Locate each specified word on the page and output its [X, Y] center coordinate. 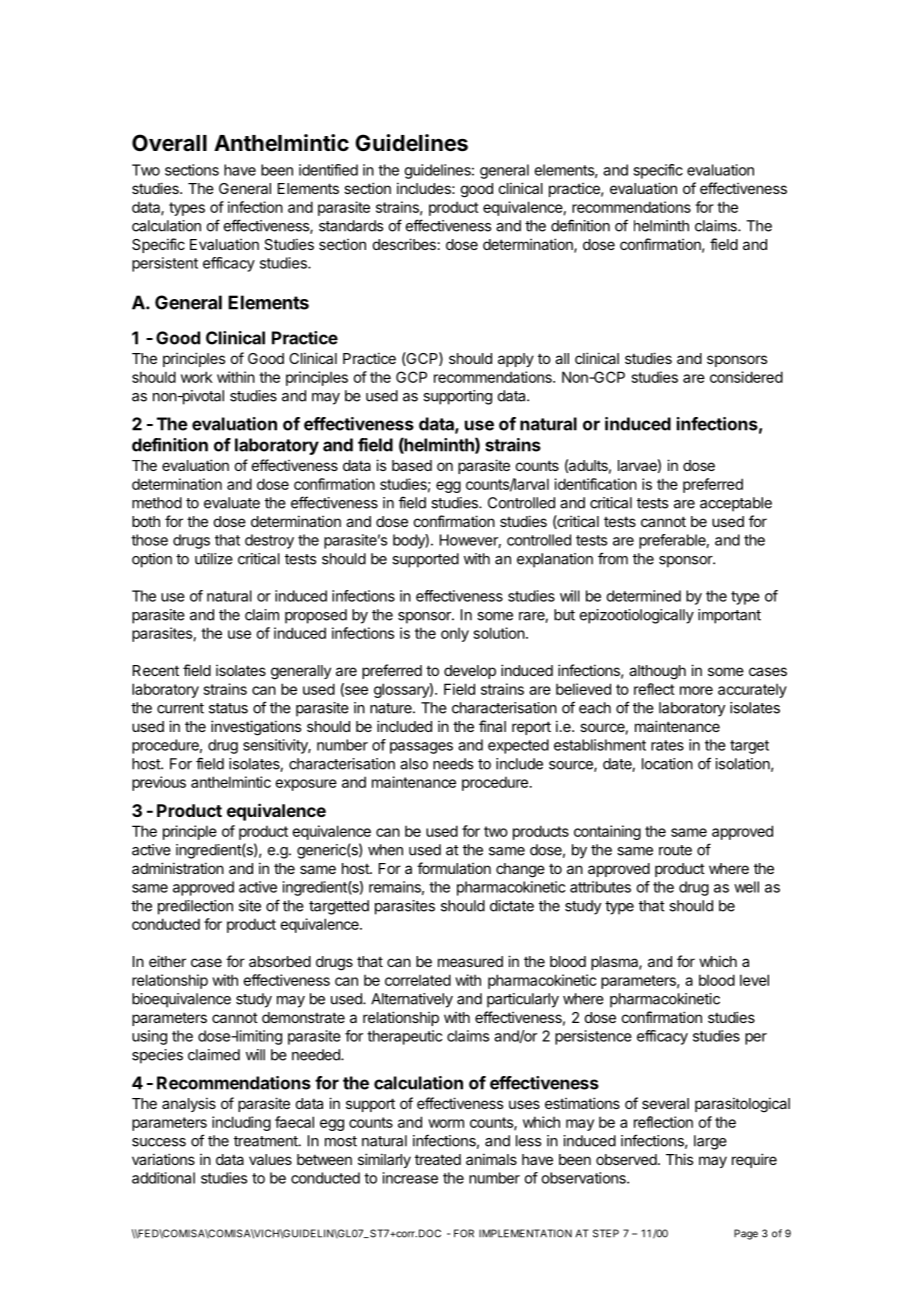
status [228, 708]
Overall [169, 143]
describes [404, 244]
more [696, 690]
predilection [195, 907]
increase [410, 1178]
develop [470, 672]
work [197, 377]
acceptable [736, 504]
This [679, 1159]
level [754, 980]
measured [470, 961]
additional [163, 1178]
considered [746, 377]
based [412, 465]
